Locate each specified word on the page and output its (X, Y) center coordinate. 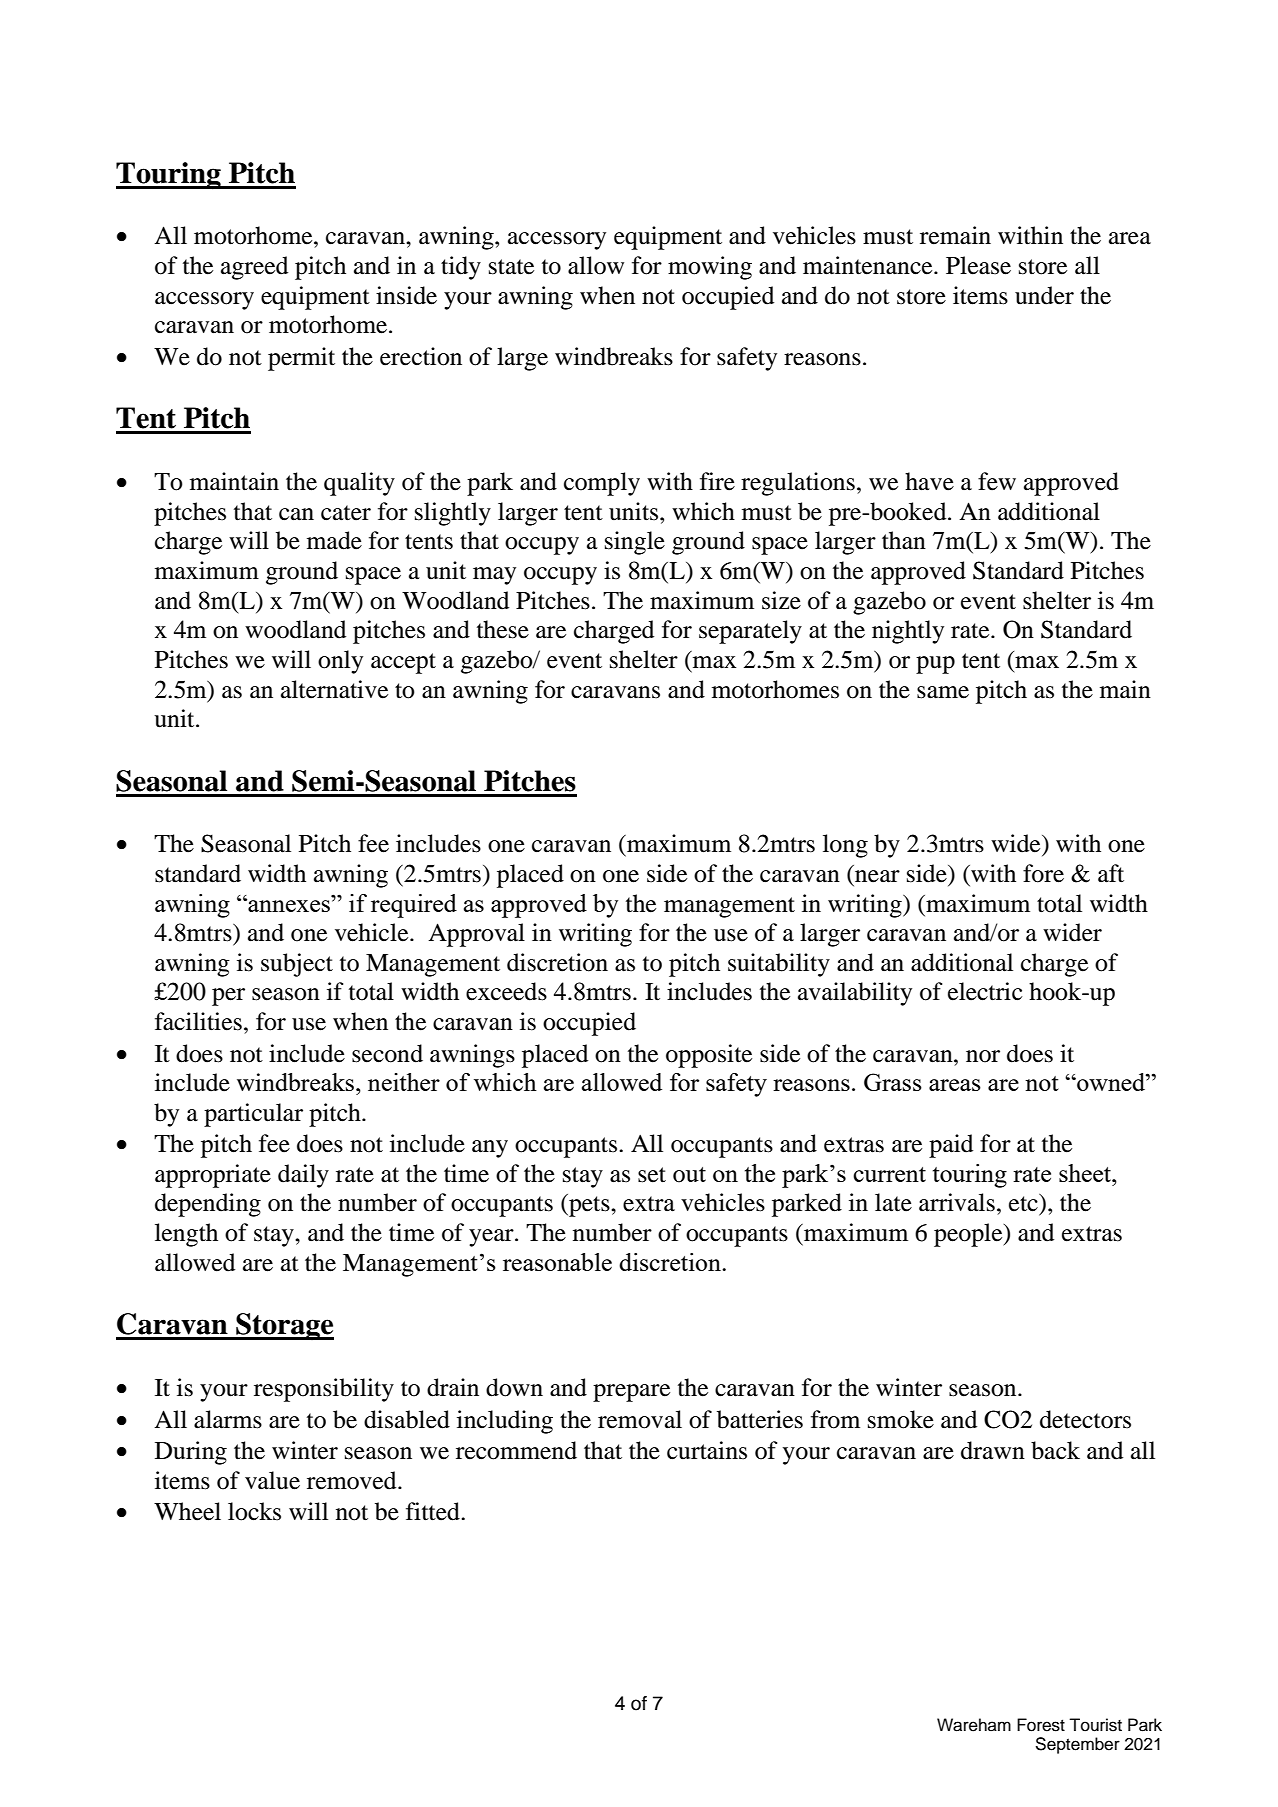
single (635, 543)
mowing (710, 268)
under (1044, 295)
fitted (434, 1511)
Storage (284, 1327)
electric (985, 991)
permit (301, 359)
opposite (709, 1056)
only (340, 662)
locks (254, 1511)
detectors (1085, 1419)
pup (935, 665)
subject (297, 965)
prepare (631, 1393)
